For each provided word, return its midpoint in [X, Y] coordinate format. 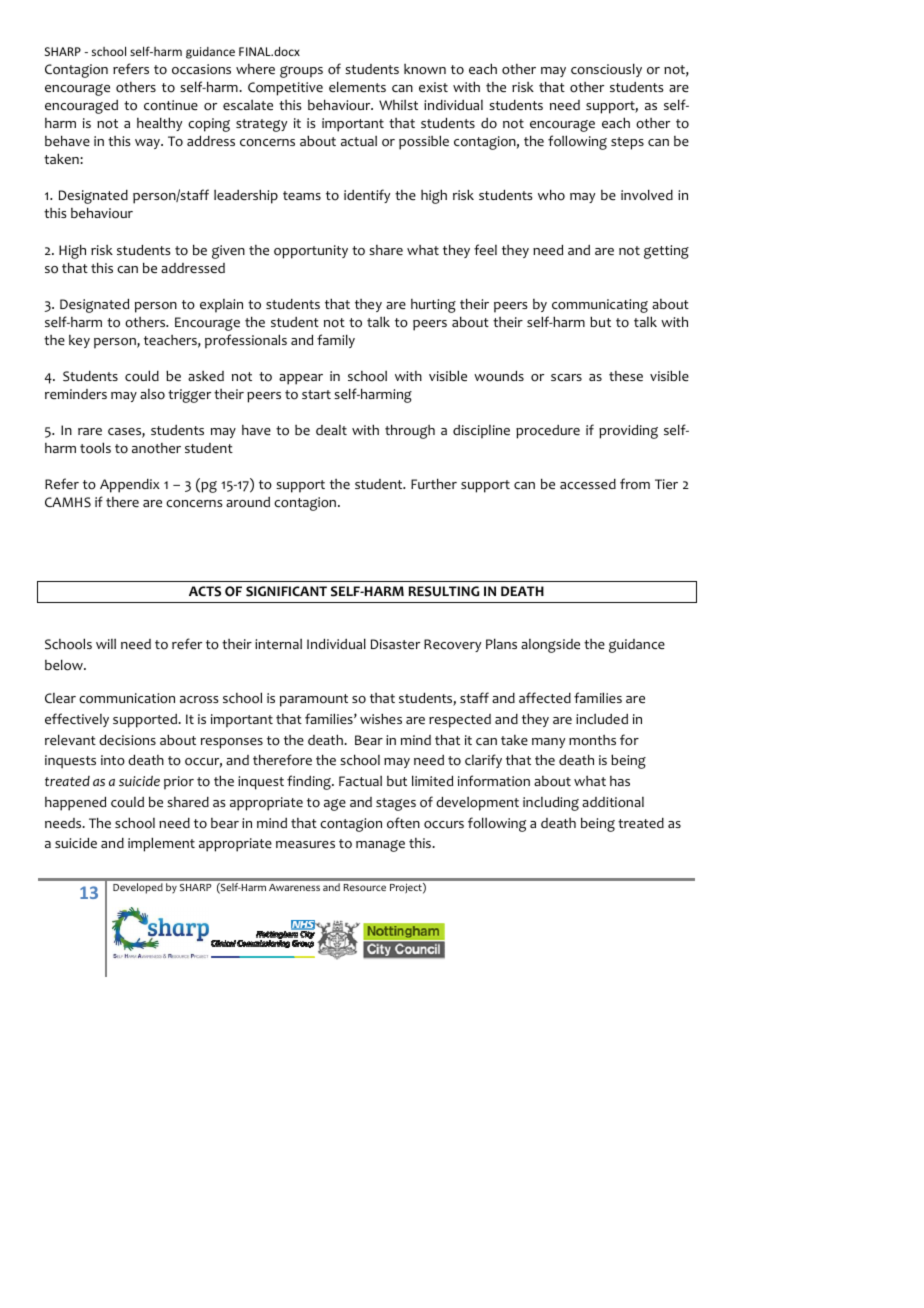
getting [666, 252]
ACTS [205, 591]
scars [566, 377]
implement [161, 844]
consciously [606, 70]
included [602, 719]
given [228, 252]
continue [171, 105]
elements [357, 86]
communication [127, 698]
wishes [381, 718]
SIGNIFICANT [286, 591]
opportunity [311, 252]
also [152, 394]
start [316, 394]
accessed [588, 484]
